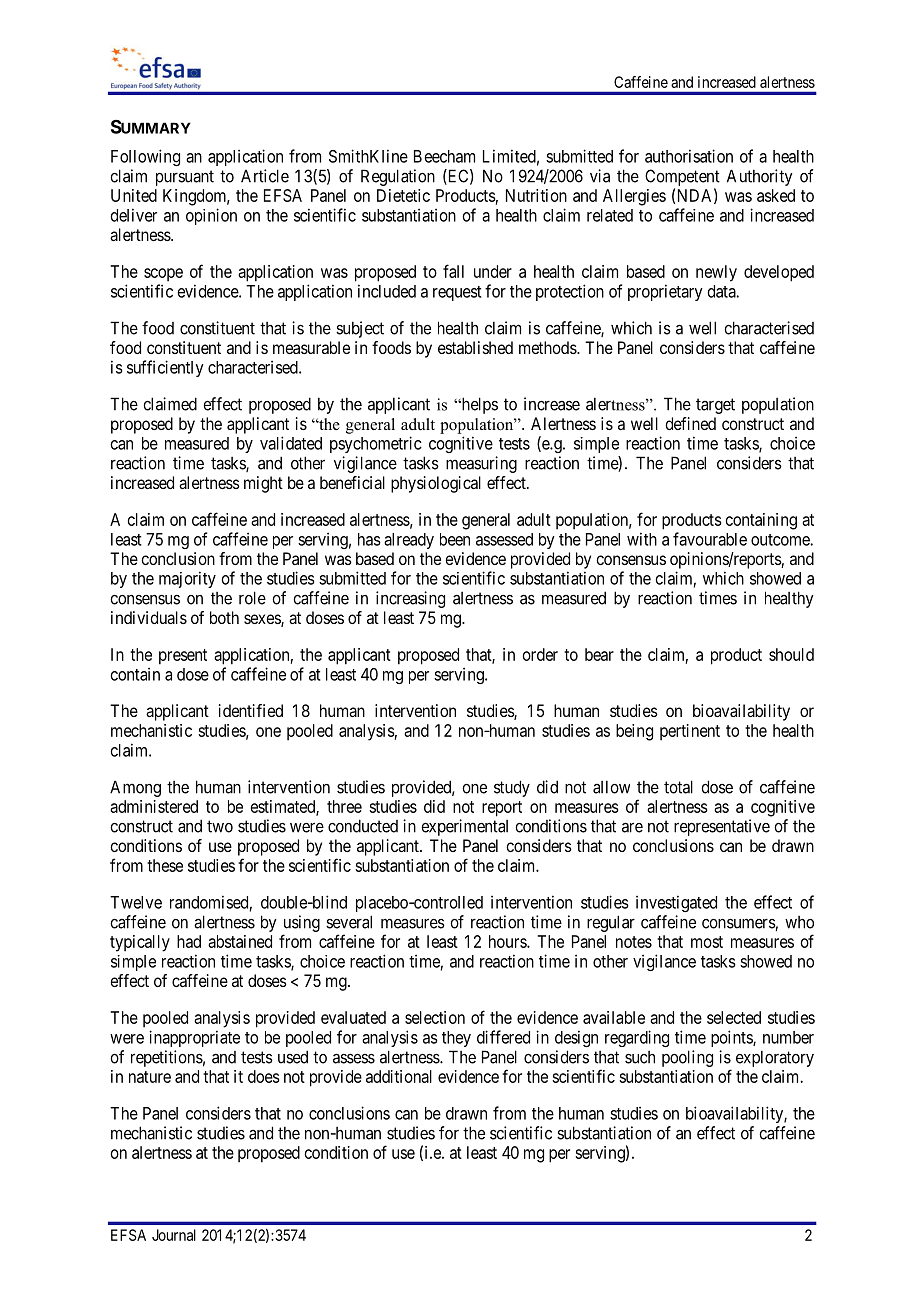 The height and width of the document is (1308, 924). Describe the element at coordinates (707, 942) in the document. I see `most` at that location.
